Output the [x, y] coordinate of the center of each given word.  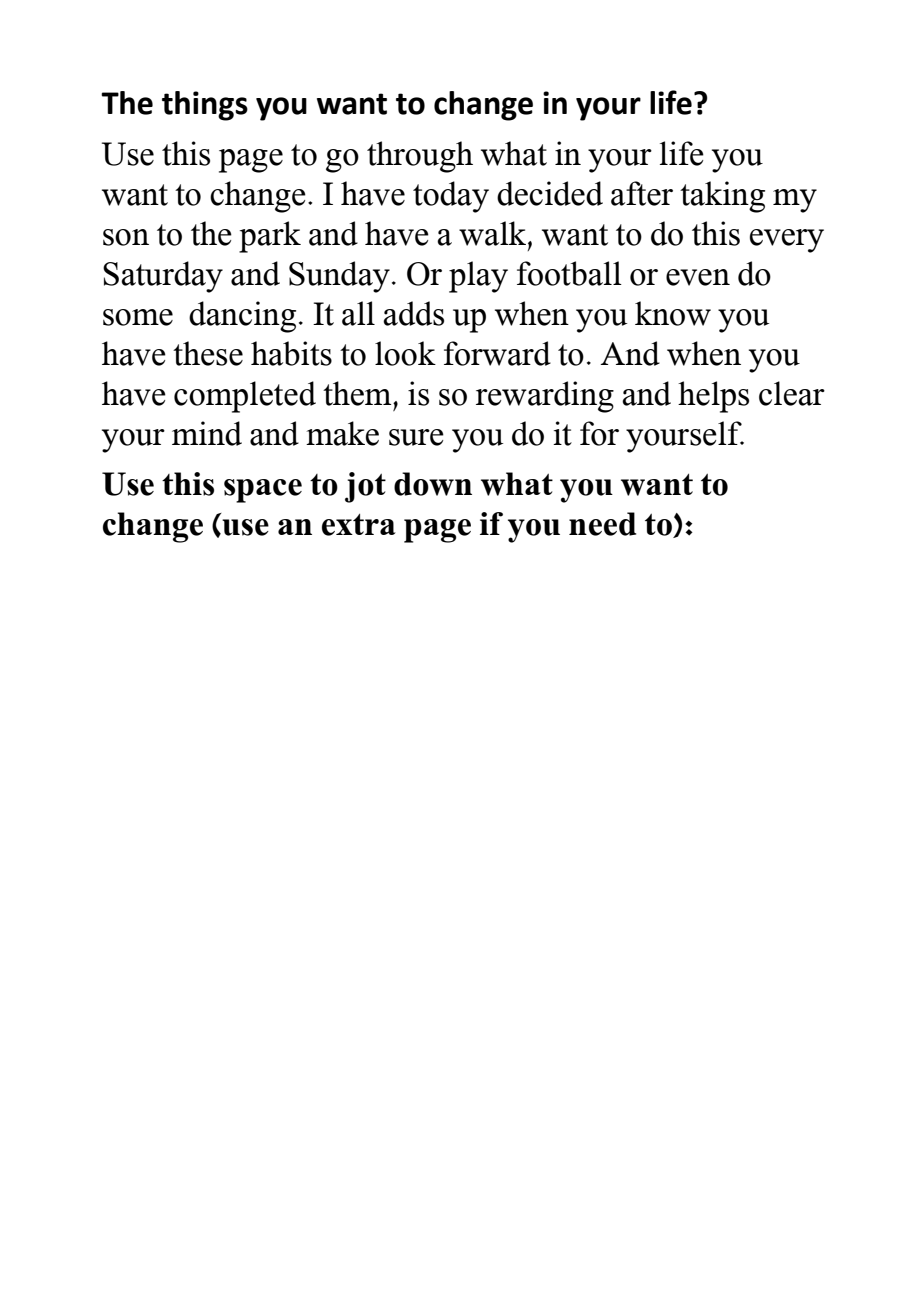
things [205, 106]
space [263, 491]
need [602, 524]
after [642, 193]
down [433, 484]
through [420, 157]
